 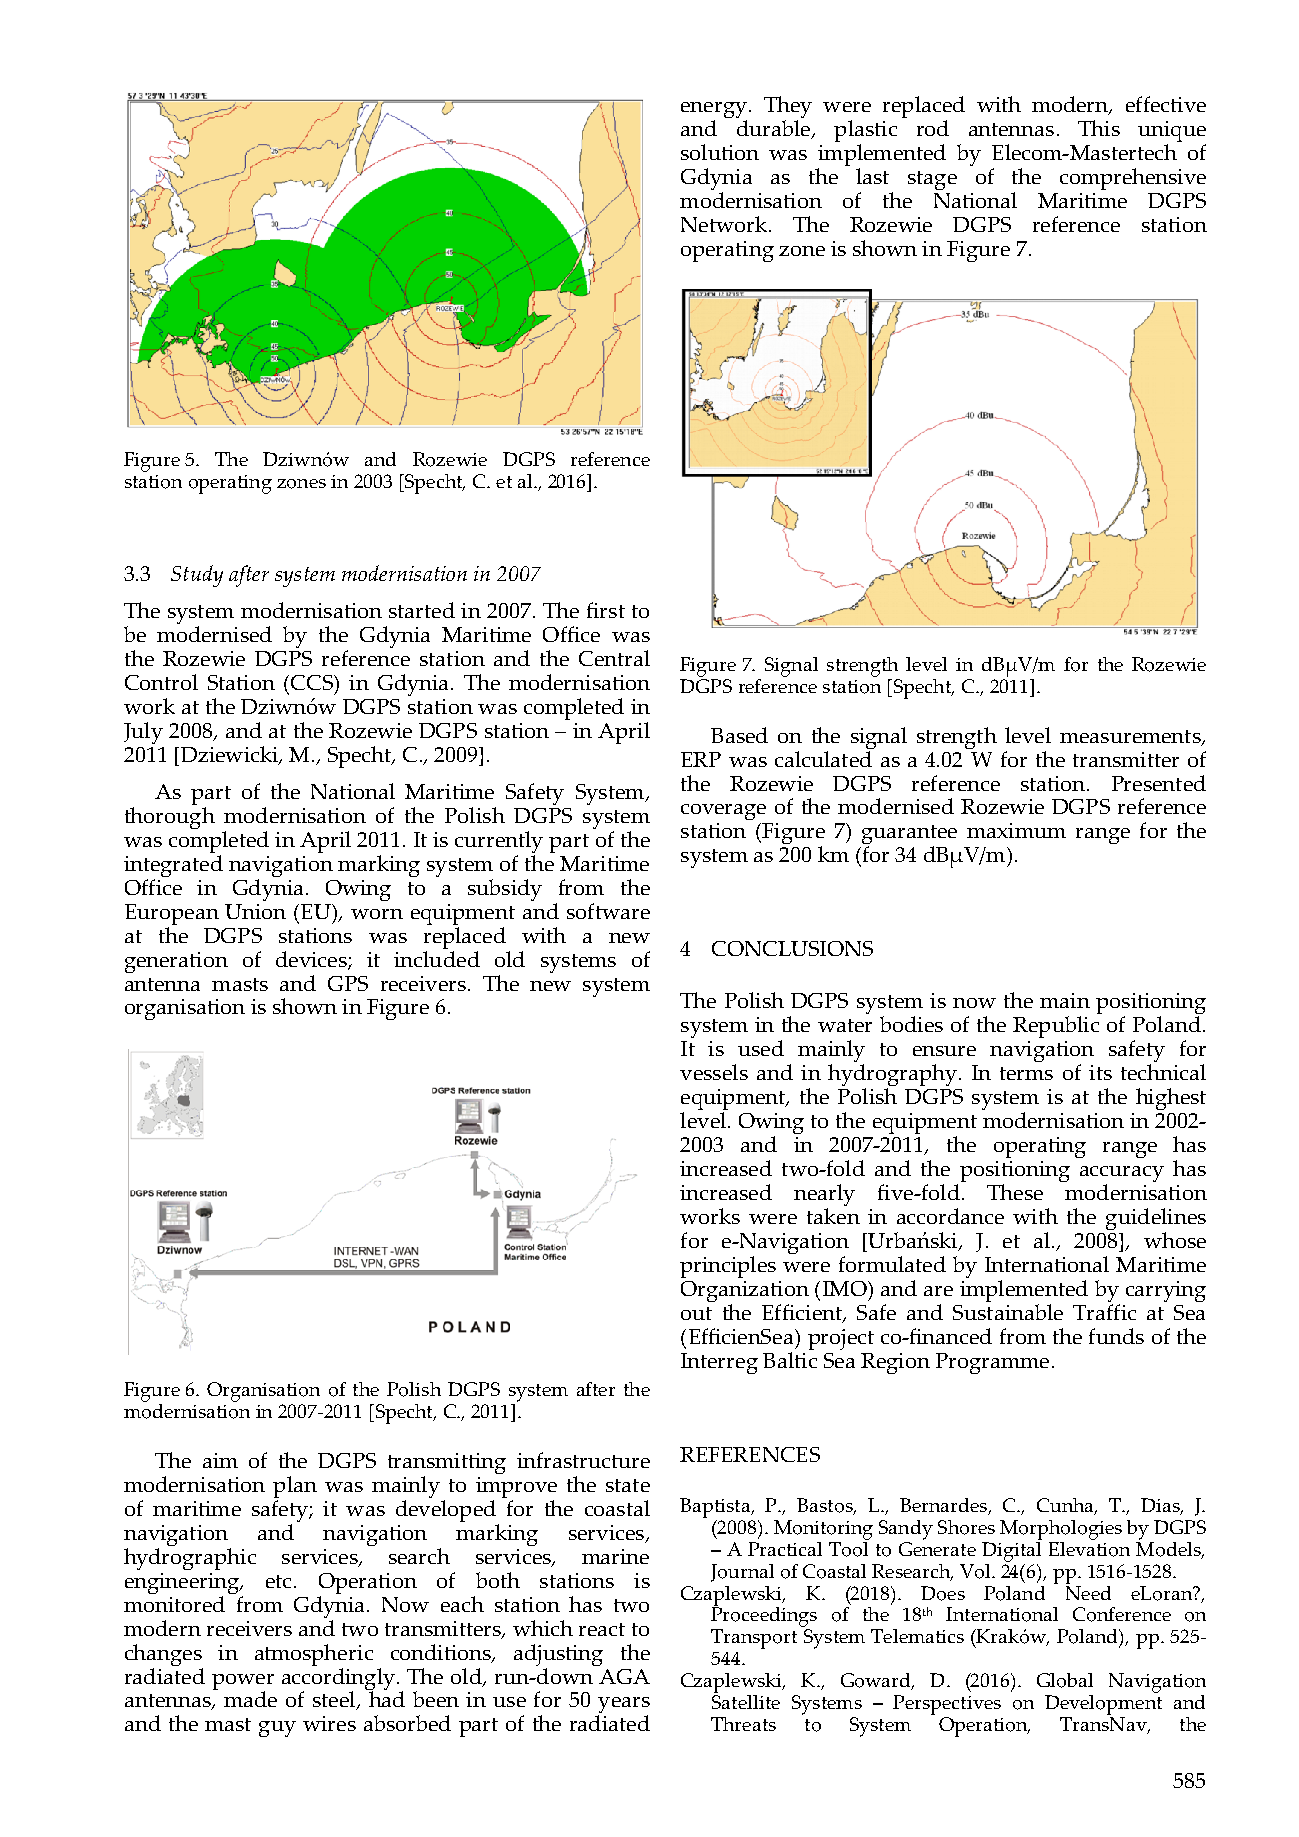 I want to click on energy, so click(x=714, y=111).
